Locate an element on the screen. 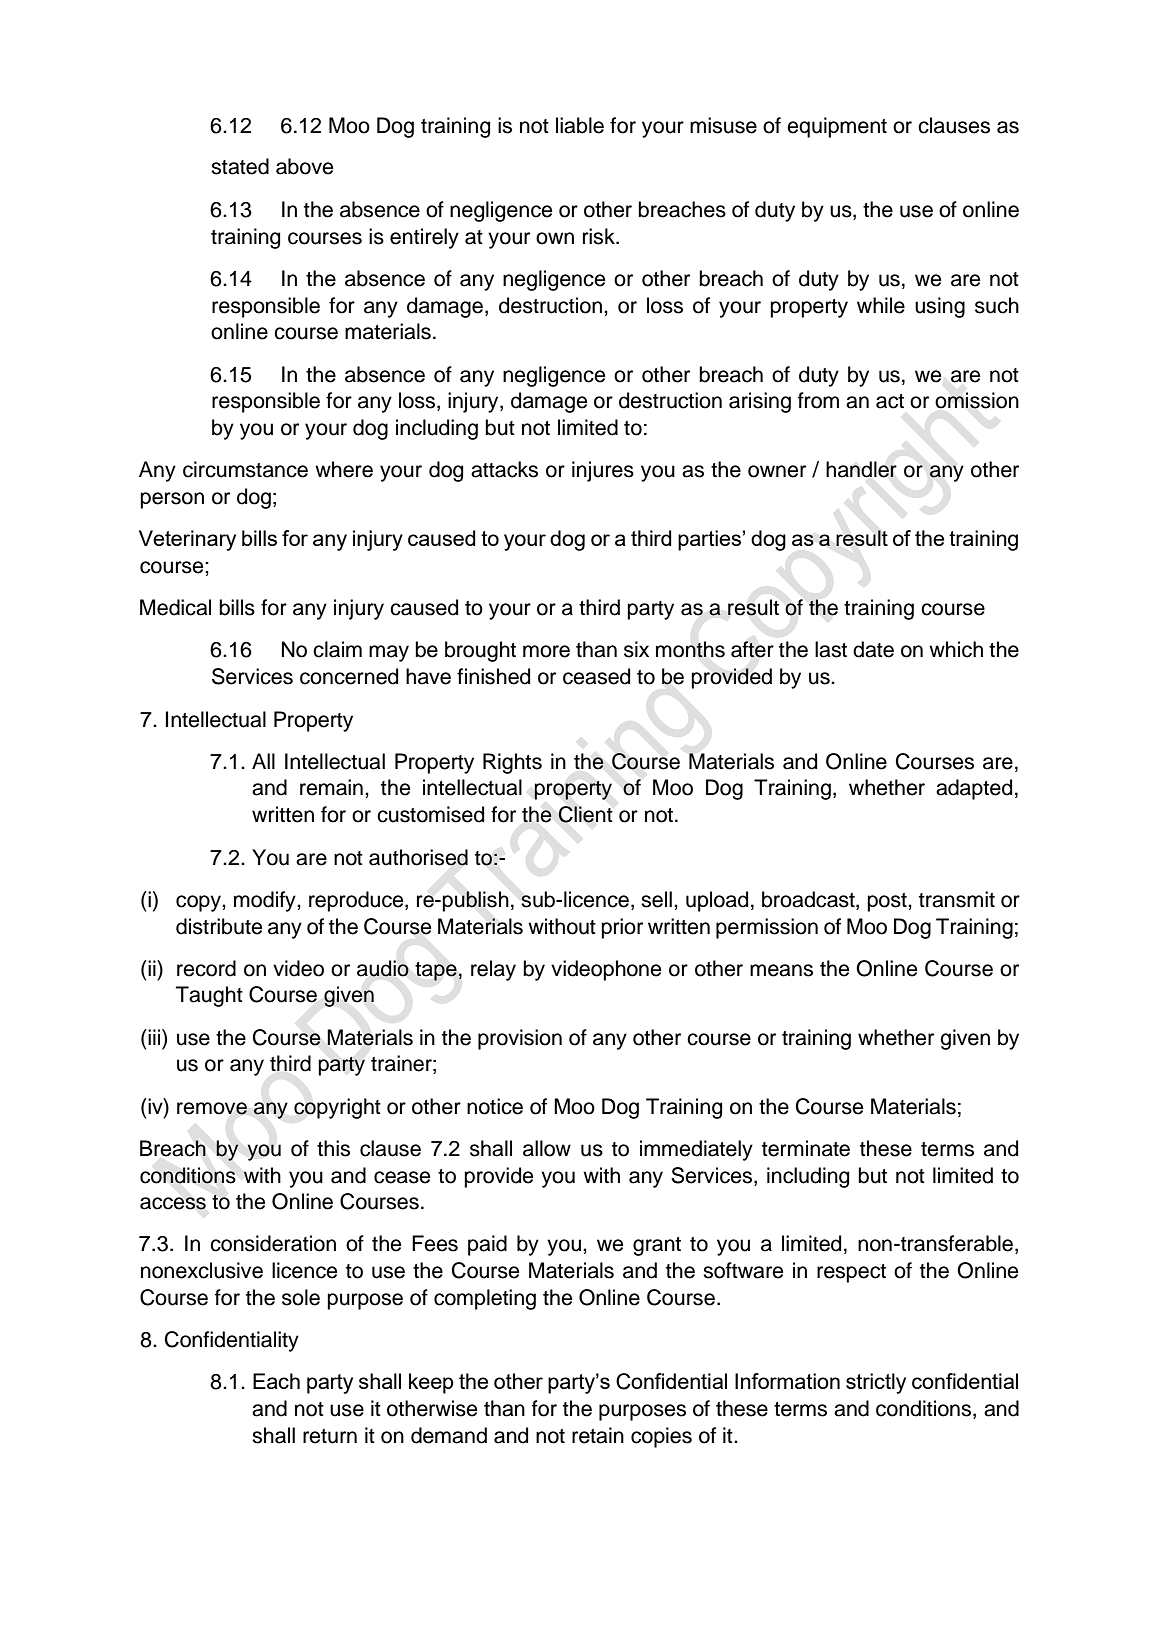 The width and height of the screenshot is (1159, 1640). modify is located at coordinates (266, 901).
